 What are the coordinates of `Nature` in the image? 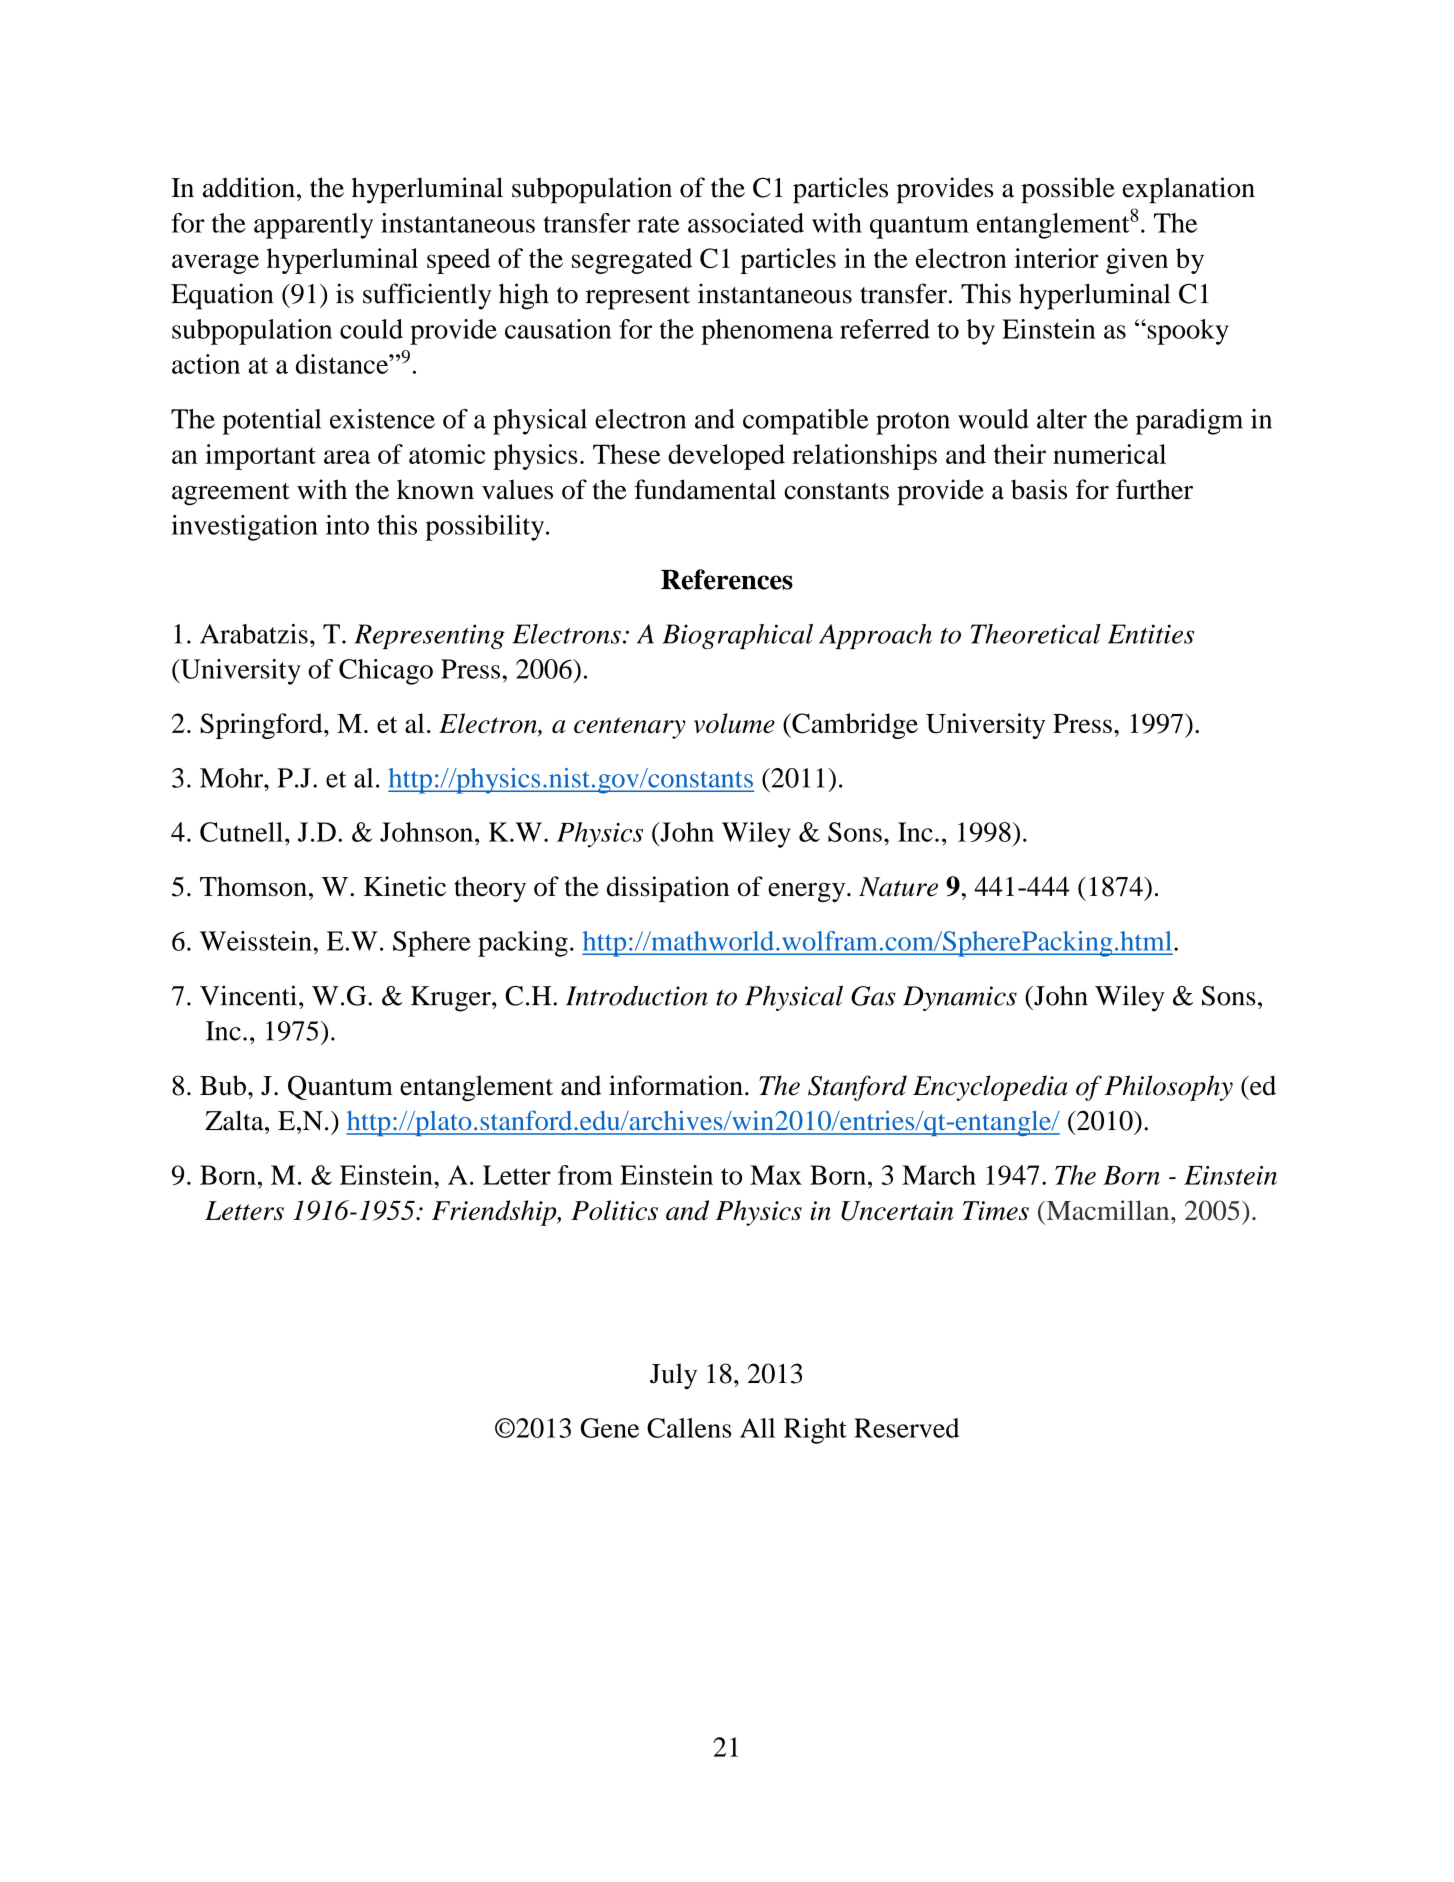 It's located at (898, 887).
